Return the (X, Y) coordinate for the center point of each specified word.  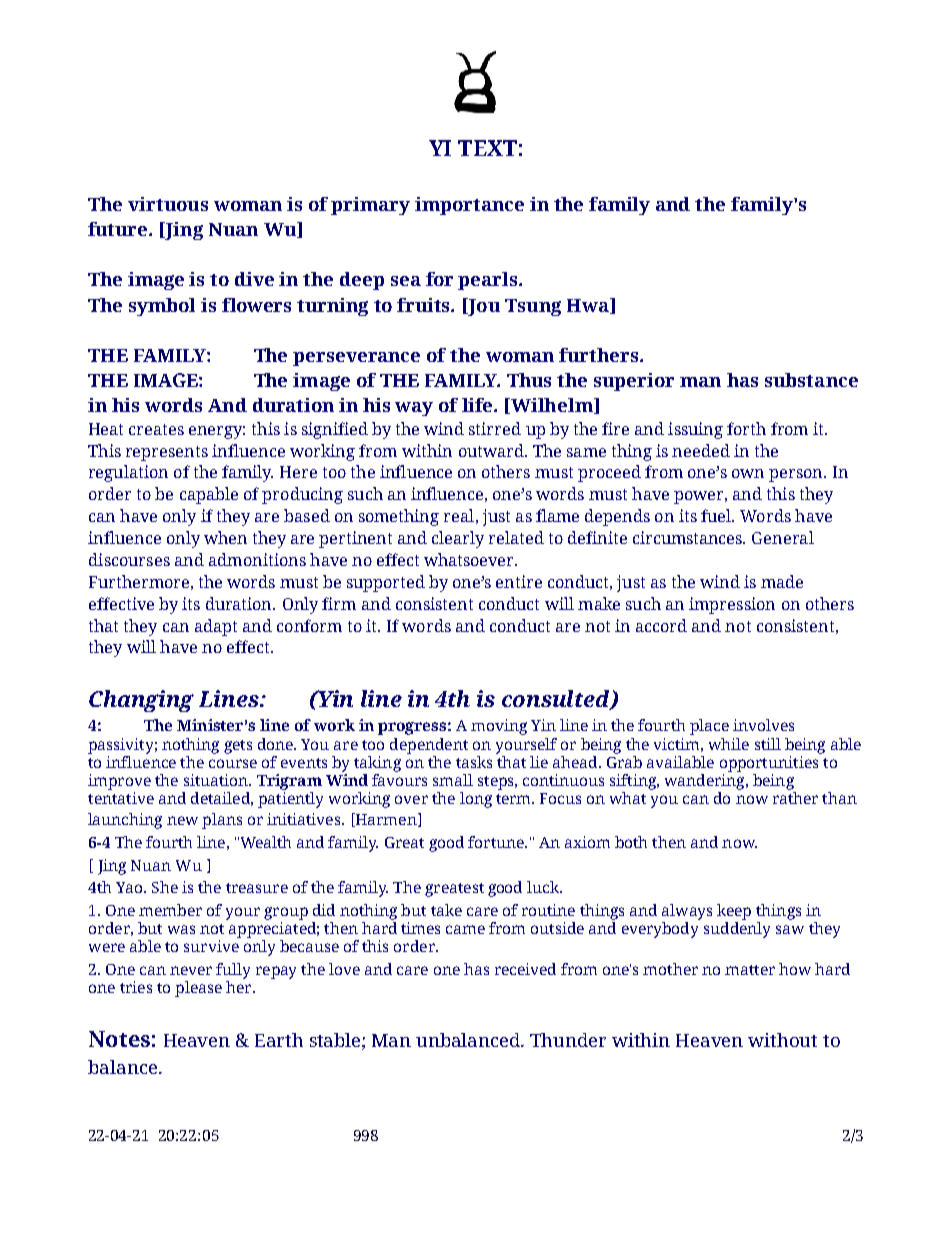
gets (238, 747)
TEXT (487, 148)
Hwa (589, 306)
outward (492, 450)
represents (167, 453)
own (748, 473)
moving (499, 727)
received (525, 969)
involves (763, 725)
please (198, 989)
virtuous (168, 204)
